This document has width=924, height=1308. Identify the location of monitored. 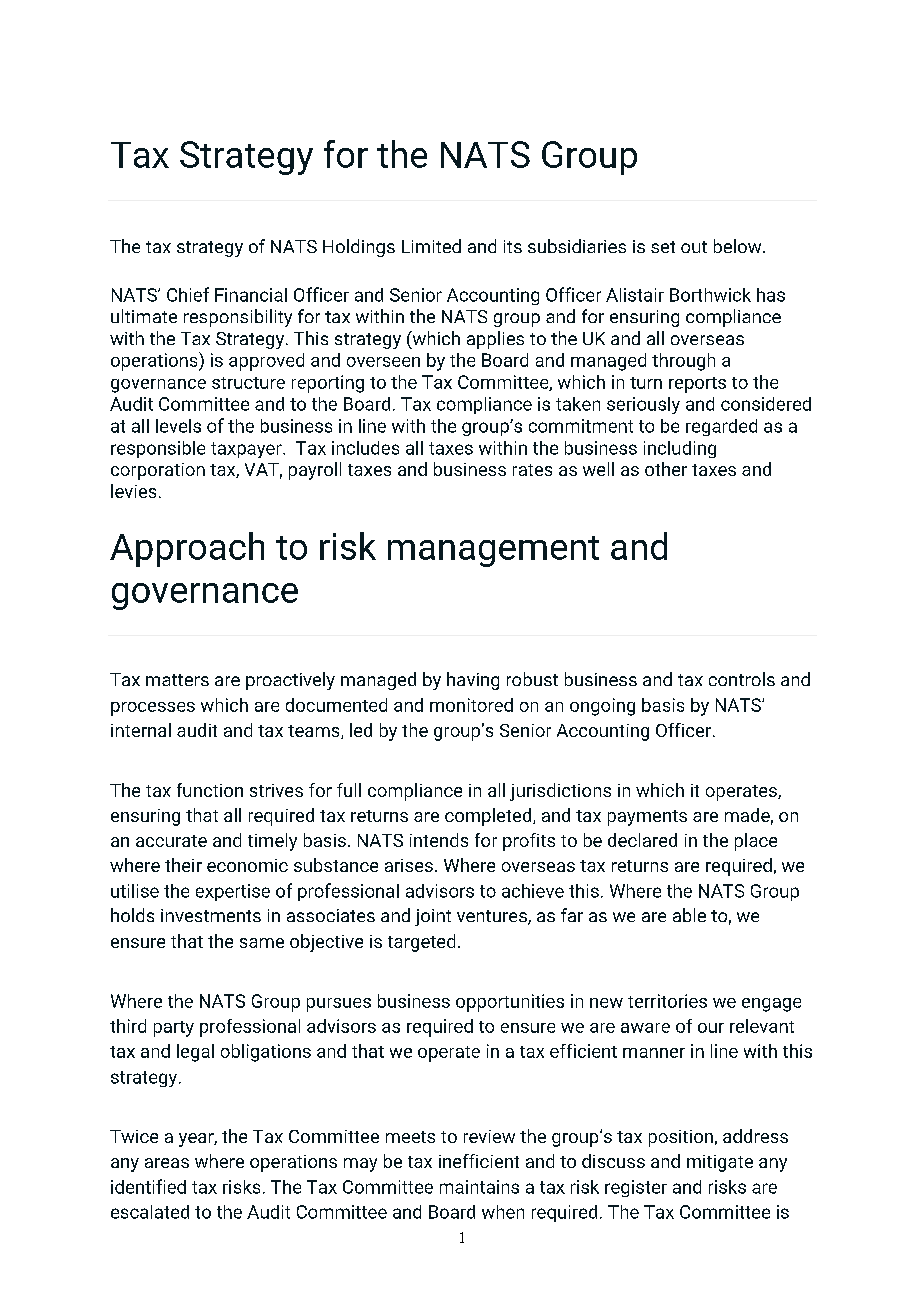
(471, 705).
